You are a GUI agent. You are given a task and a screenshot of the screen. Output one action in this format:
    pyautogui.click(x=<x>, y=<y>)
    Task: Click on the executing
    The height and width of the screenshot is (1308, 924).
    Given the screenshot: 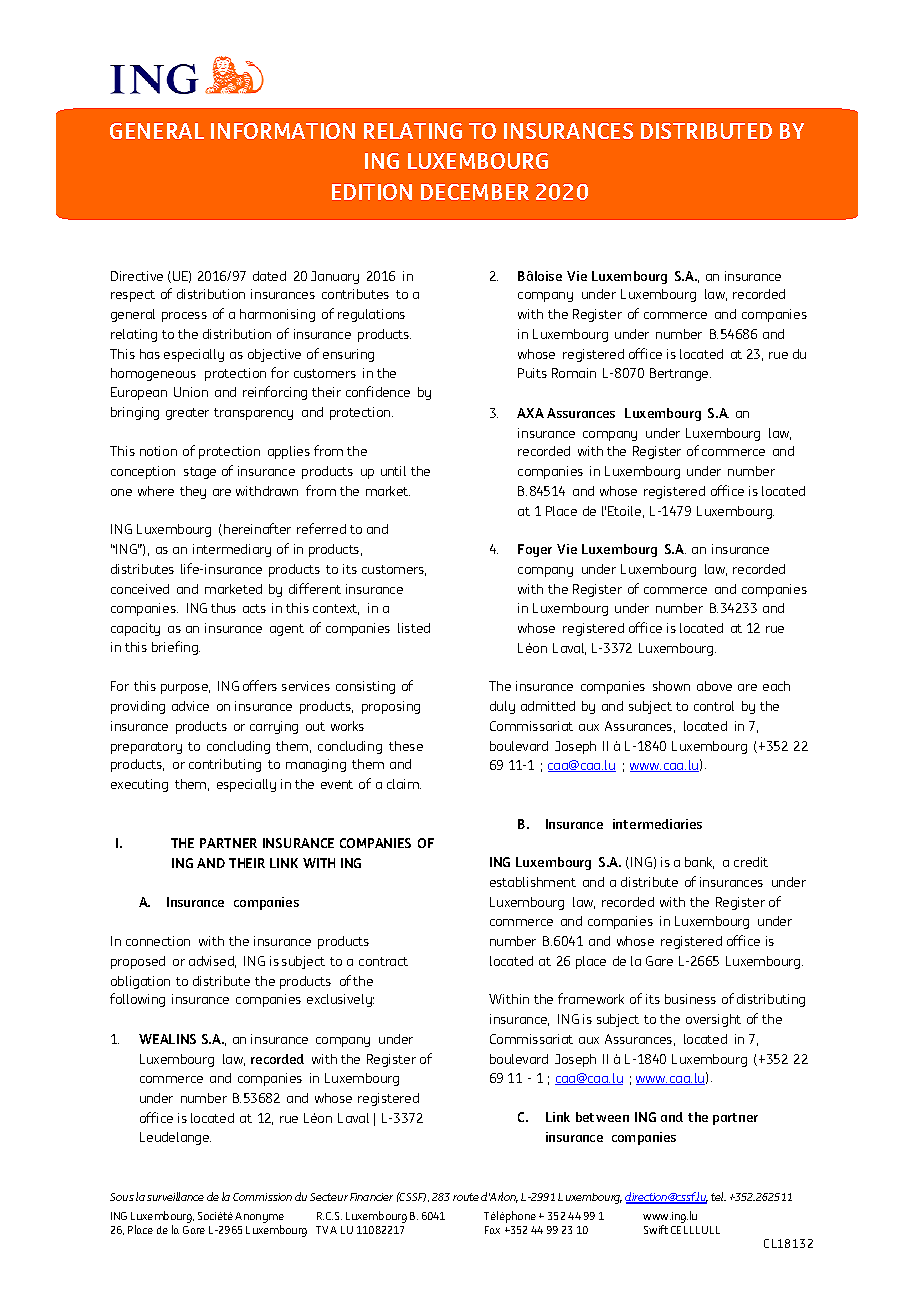 What is the action you would take?
    pyautogui.click(x=139, y=785)
